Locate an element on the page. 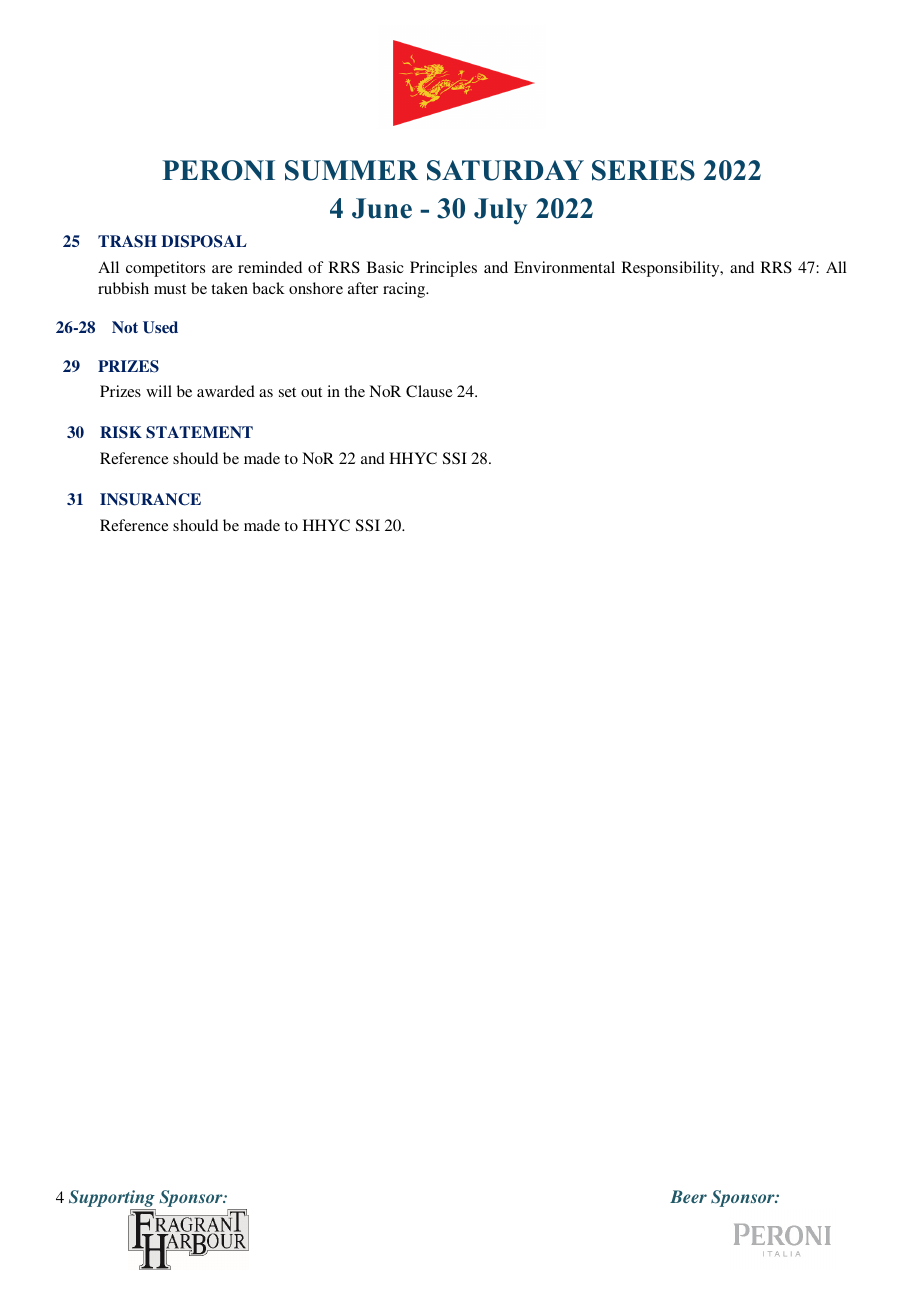 Image resolution: width=924 pixels, height=1308 pixels. June is located at coordinates (382, 208).
